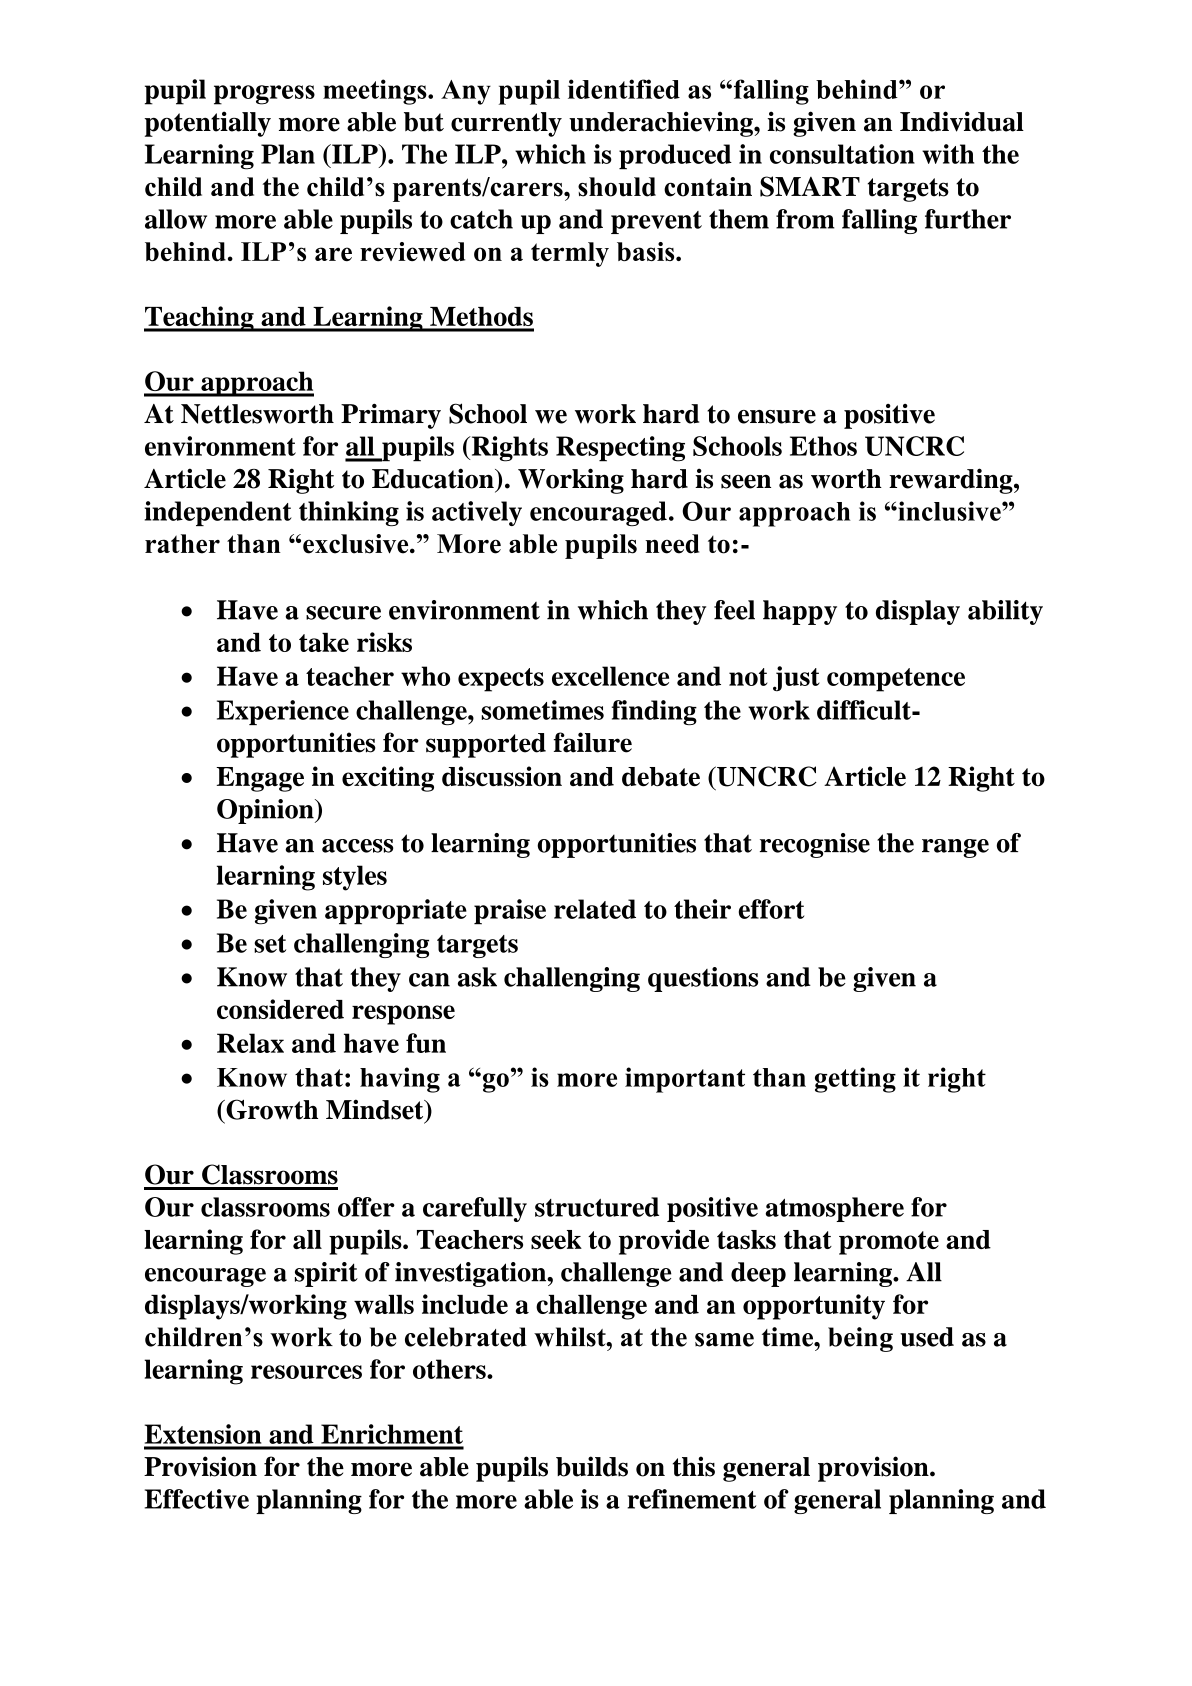 This document has height=1686, width=1192. I want to click on identified, so click(624, 89).
